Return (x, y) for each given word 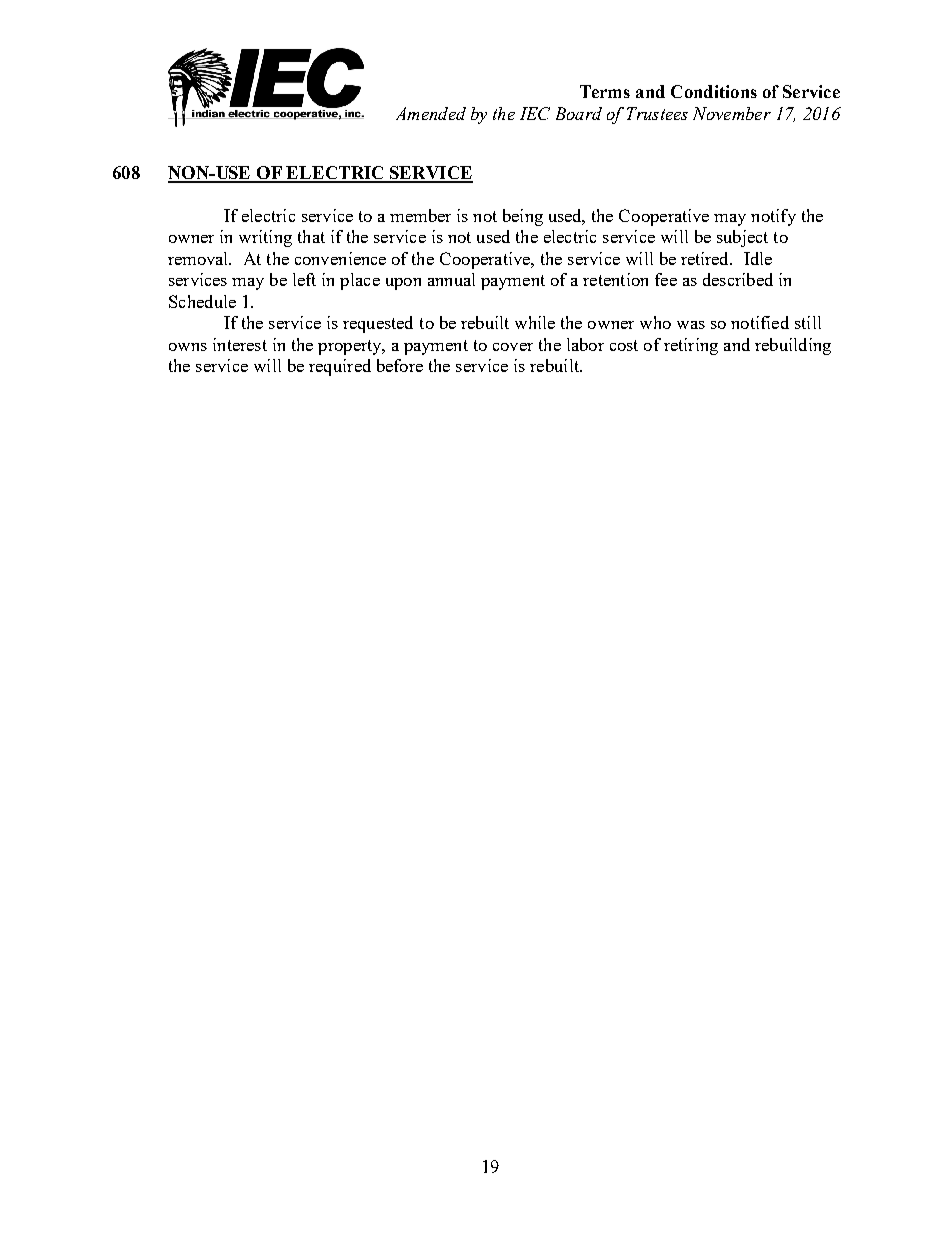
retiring (691, 346)
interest (240, 344)
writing (265, 238)
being (523, 217)
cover (513, 347)
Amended (431, 113)
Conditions (714, 91)
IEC (535, 113)
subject (742, 238)
